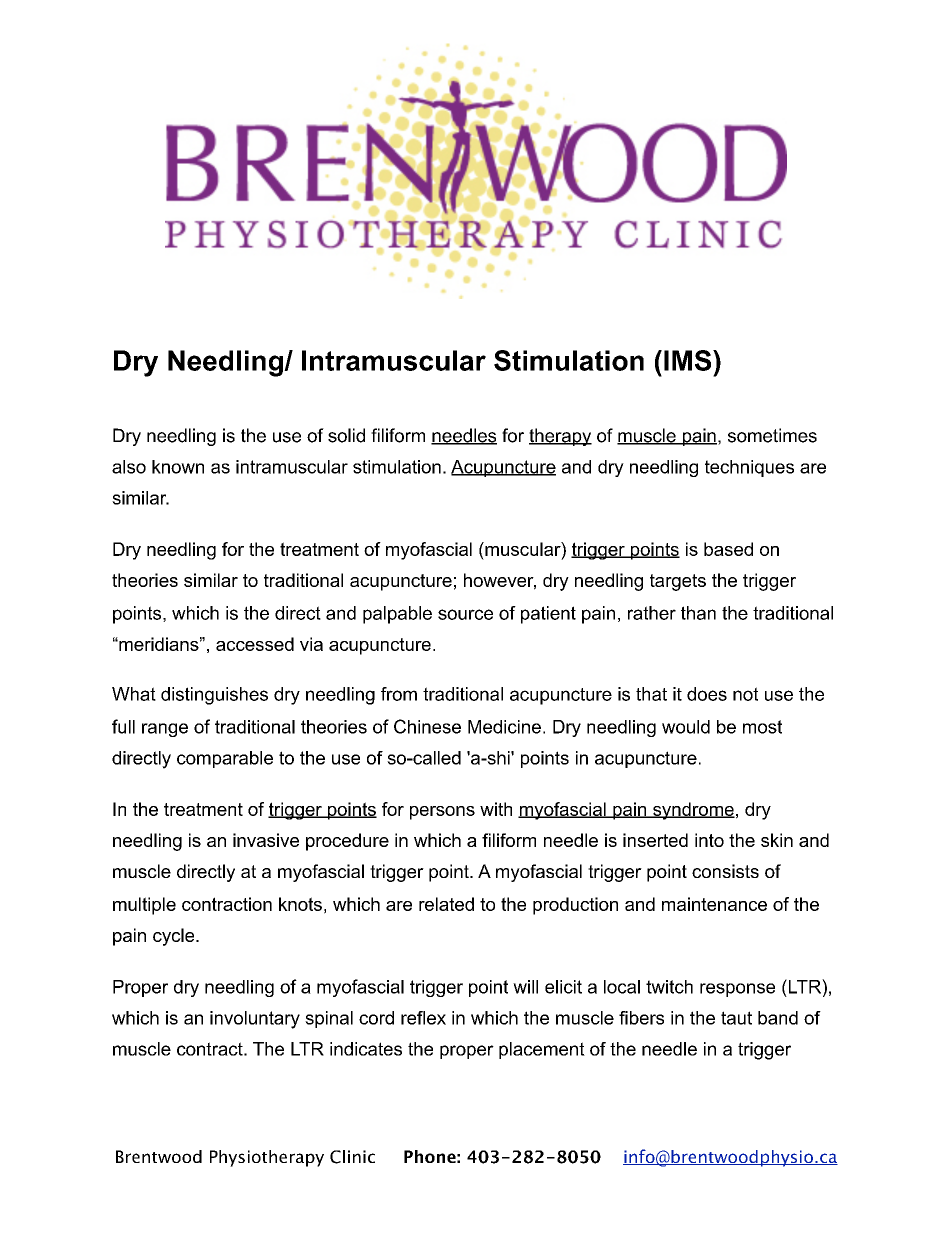  I want to click on Clinic, so click(352, 1157).
